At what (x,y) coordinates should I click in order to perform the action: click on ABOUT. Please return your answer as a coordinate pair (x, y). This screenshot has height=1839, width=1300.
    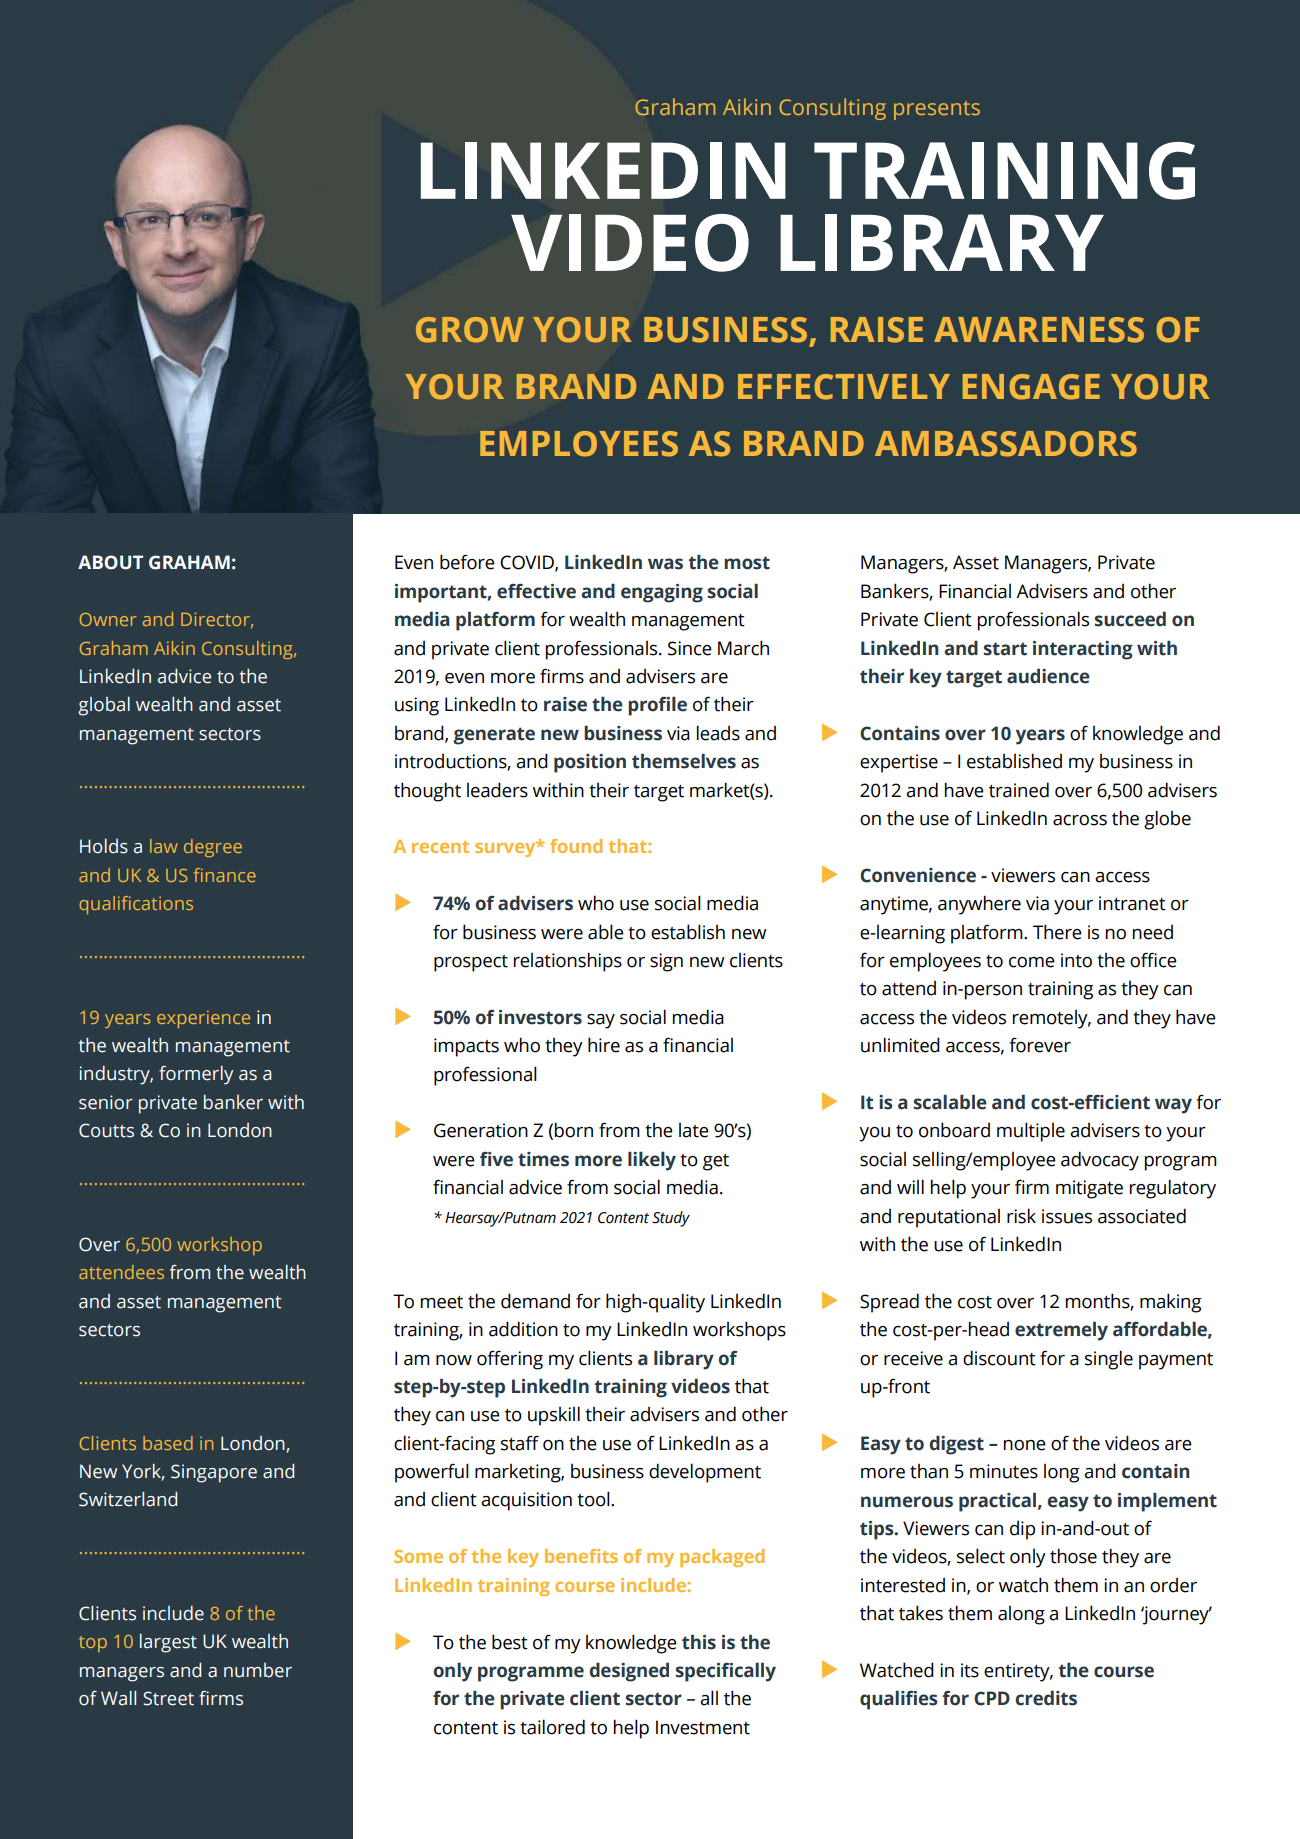
    Looking at the image, I should click on (110, 562).
